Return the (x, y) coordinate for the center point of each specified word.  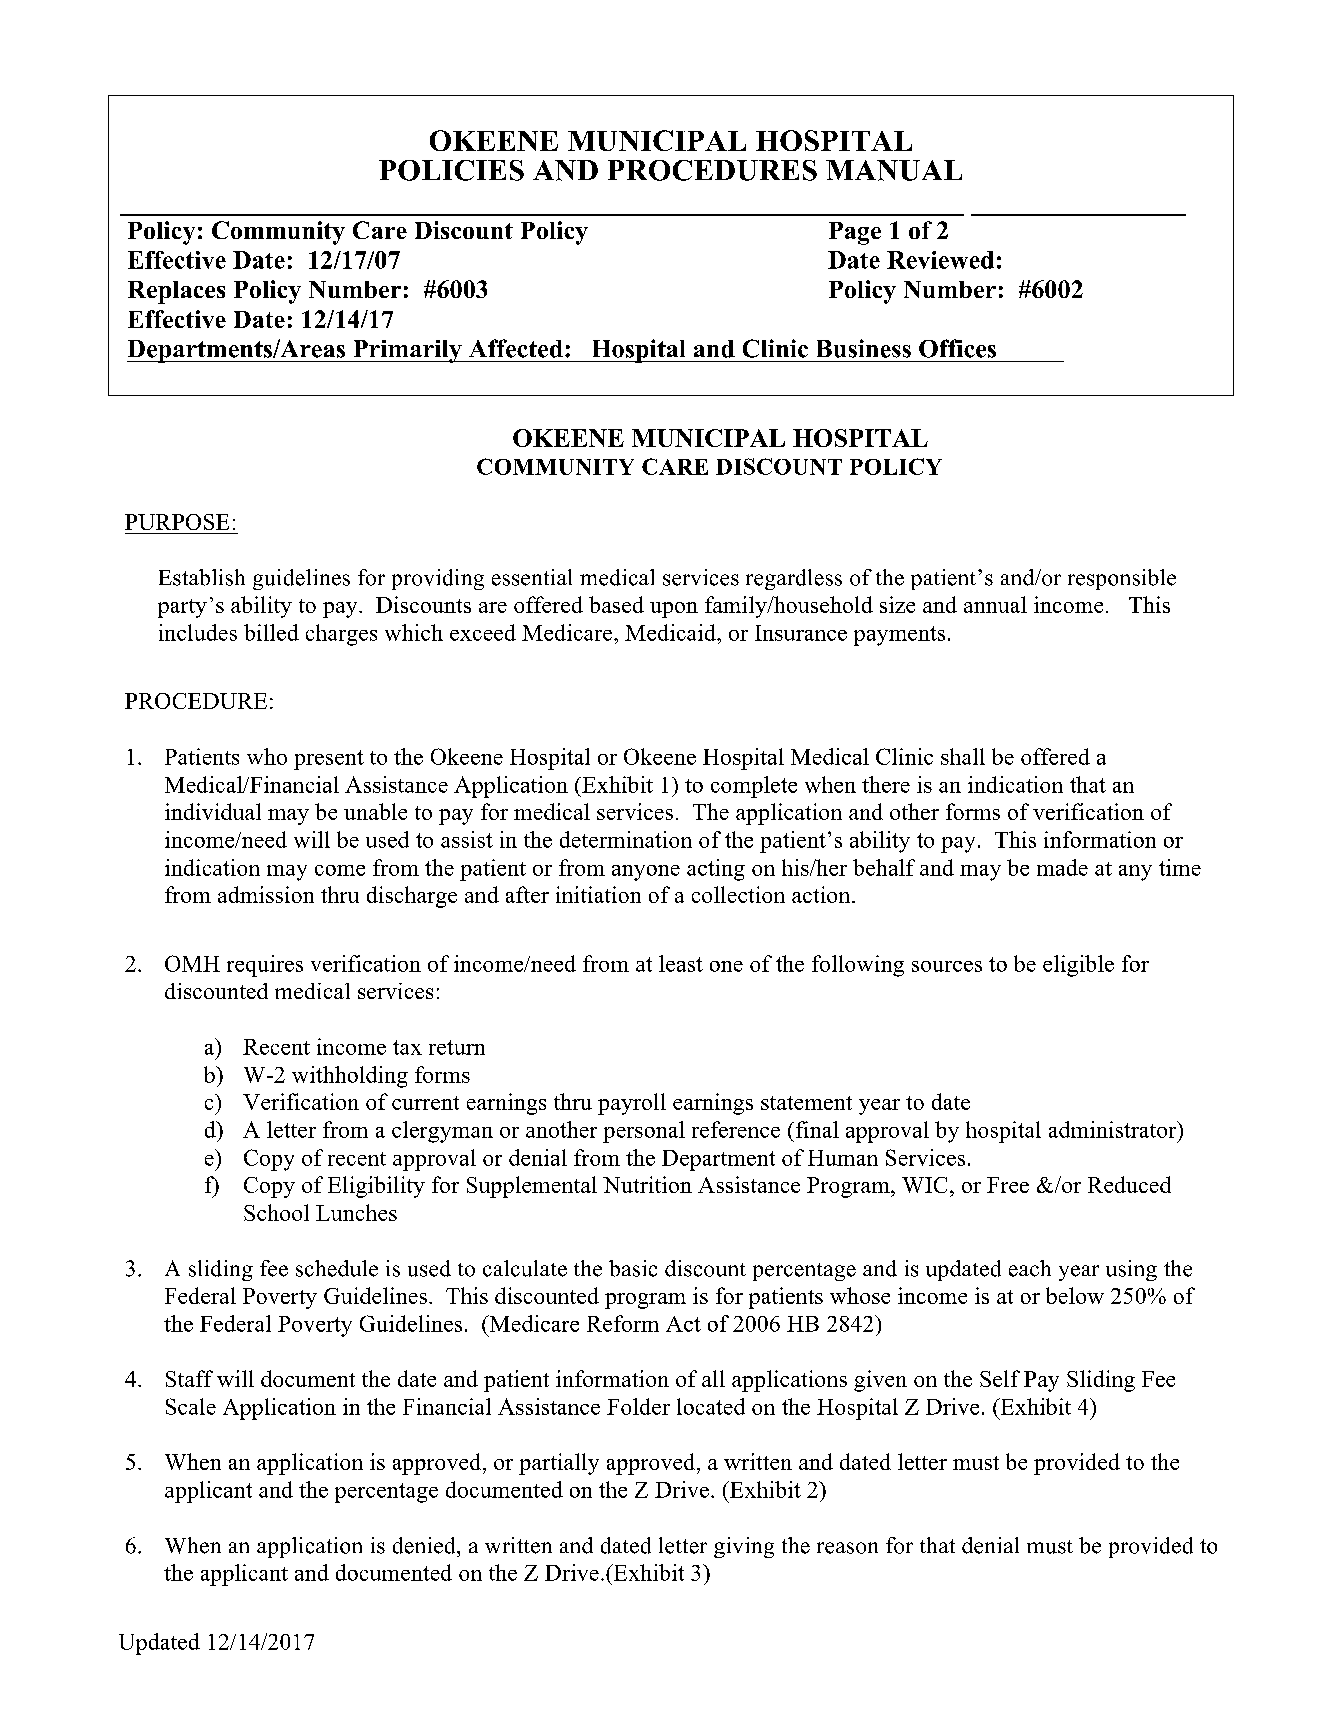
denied (425, 1545)
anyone (646, 873)
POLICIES (451, 170)
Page (855, 233)
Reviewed (940, 260)
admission (266, 894)
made (1062, 867)
